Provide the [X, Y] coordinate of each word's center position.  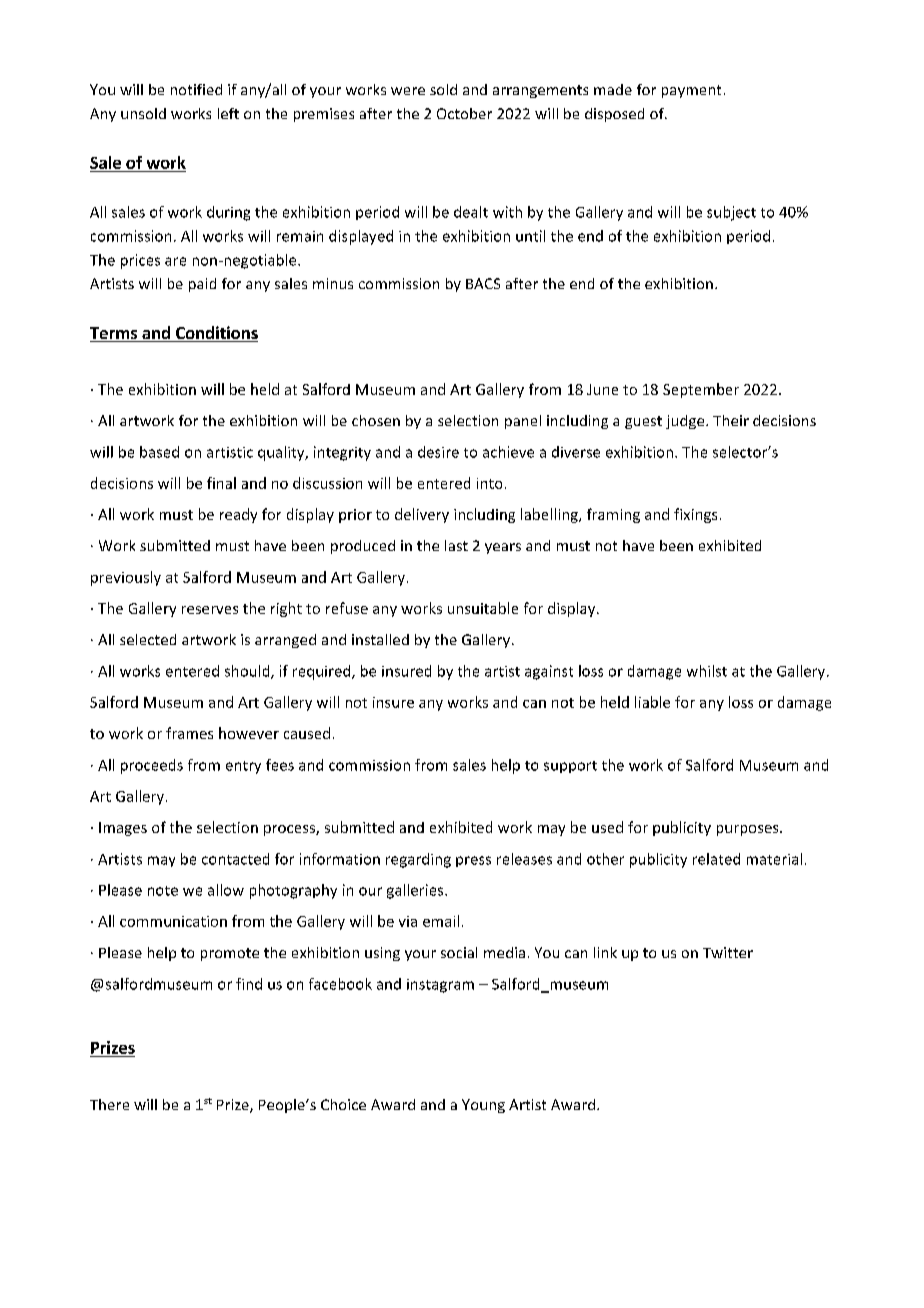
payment [691, 91]
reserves [210, 610]
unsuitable [483, 608]
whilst [707, 671]
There [109, 1104]
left [228, 113]
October [464, 113]
